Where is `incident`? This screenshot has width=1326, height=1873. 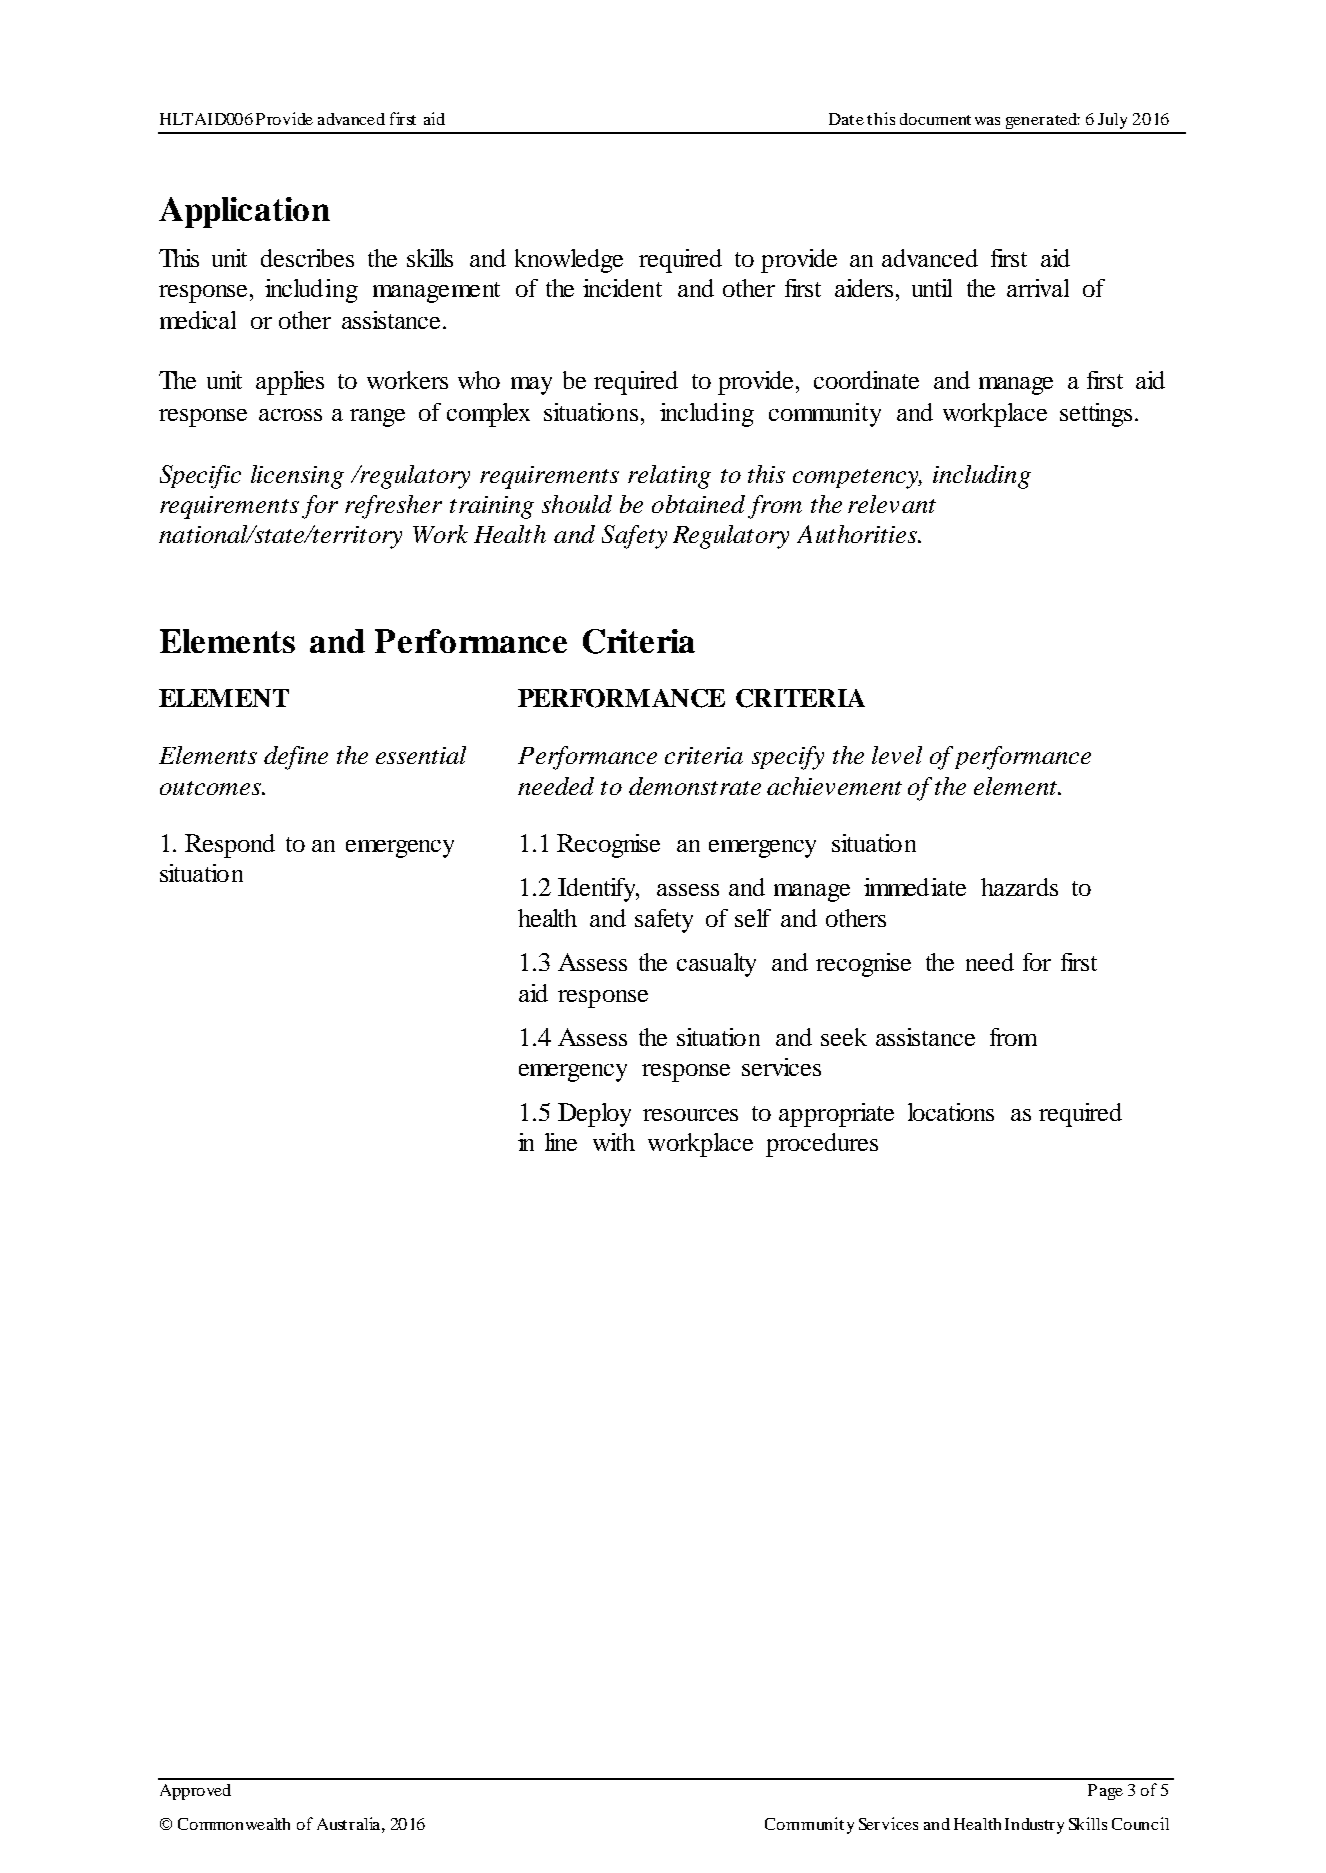 incident is located at coordinates (622, 288).
